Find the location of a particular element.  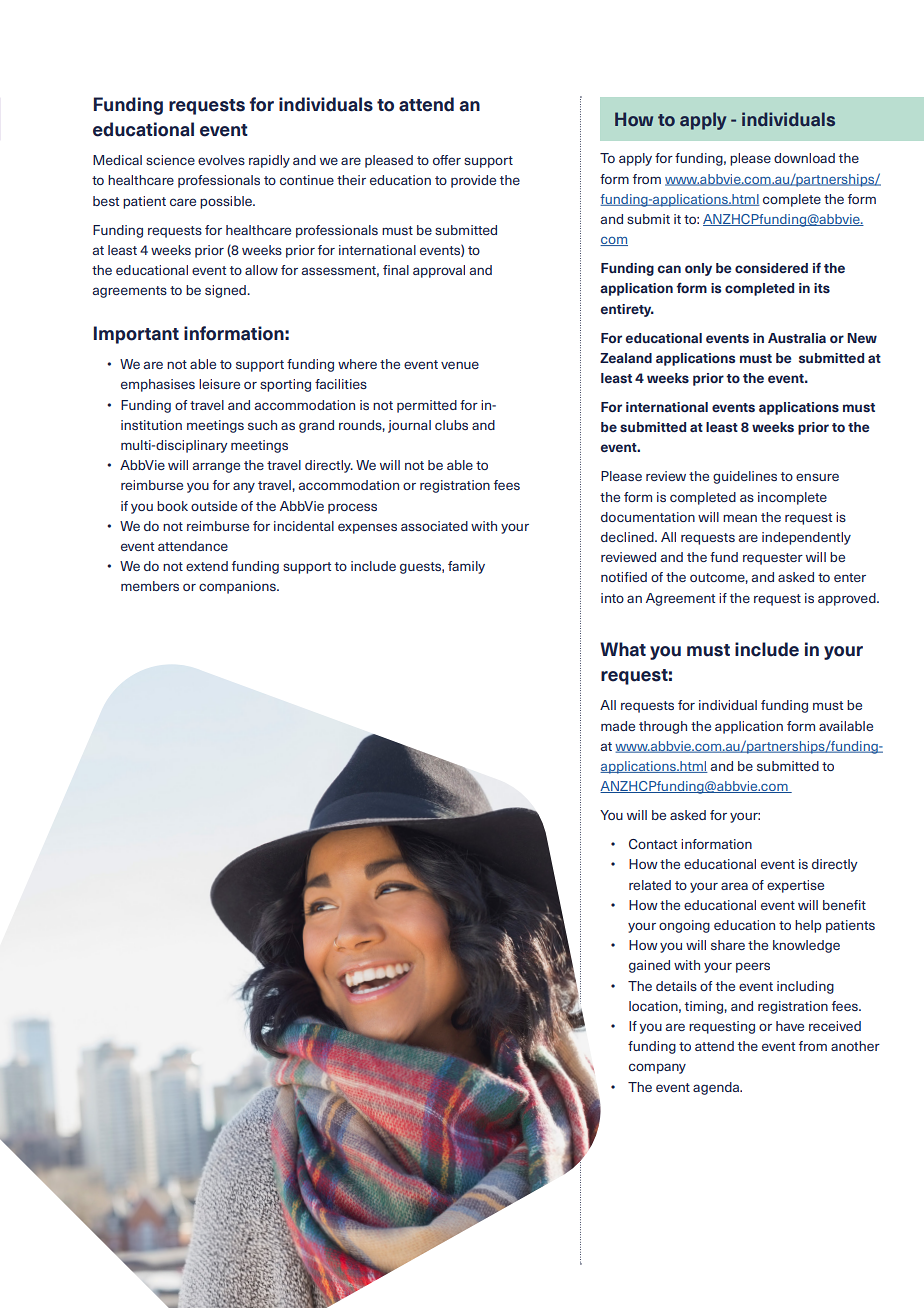

approved is located at coordinates (848, 599).
